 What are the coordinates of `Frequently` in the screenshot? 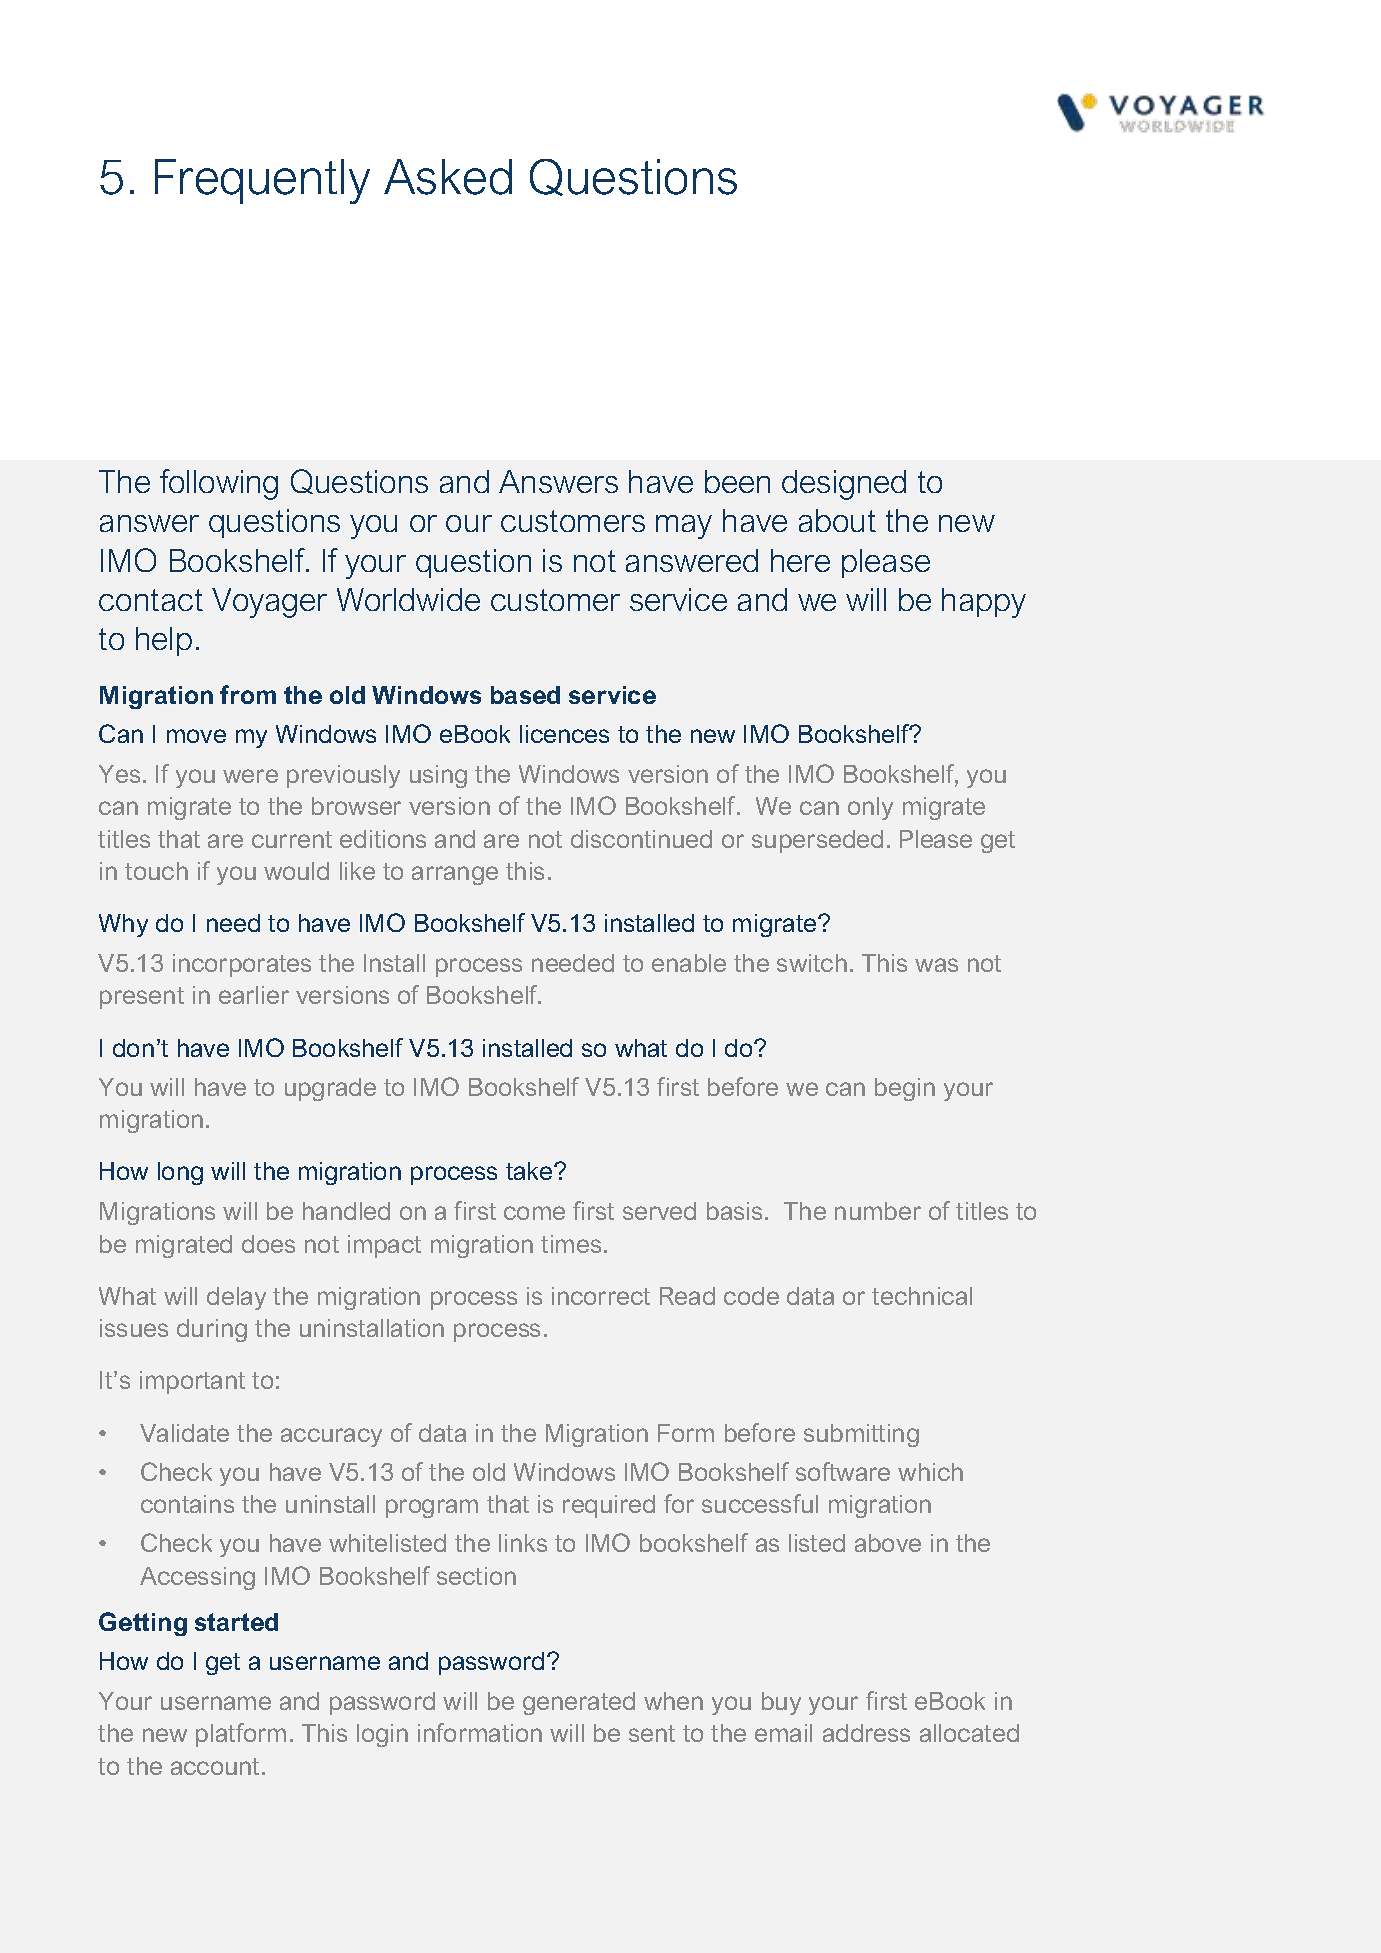 It's located at (262, 181).
